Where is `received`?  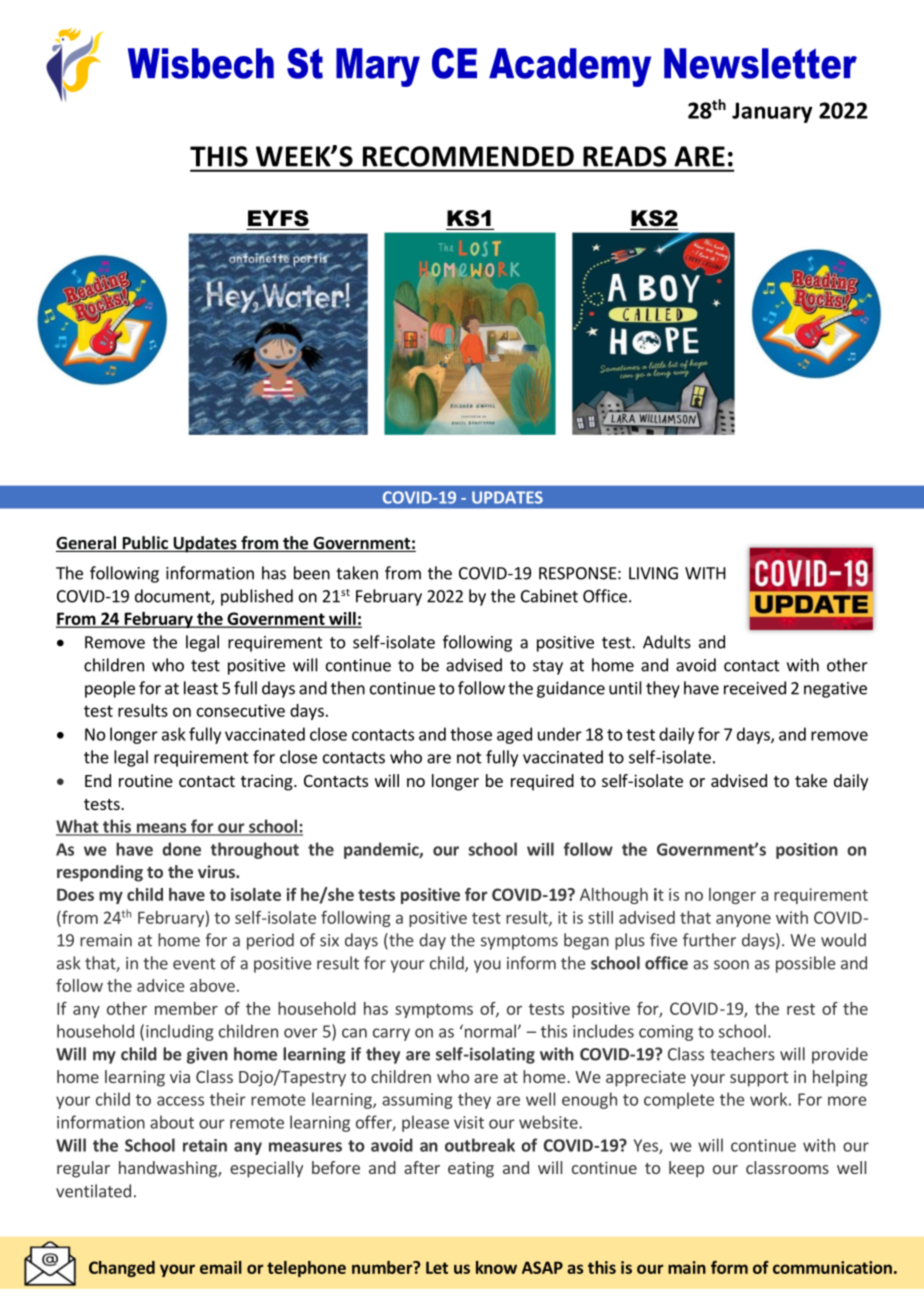
received is located at coordinates (755, 688).
